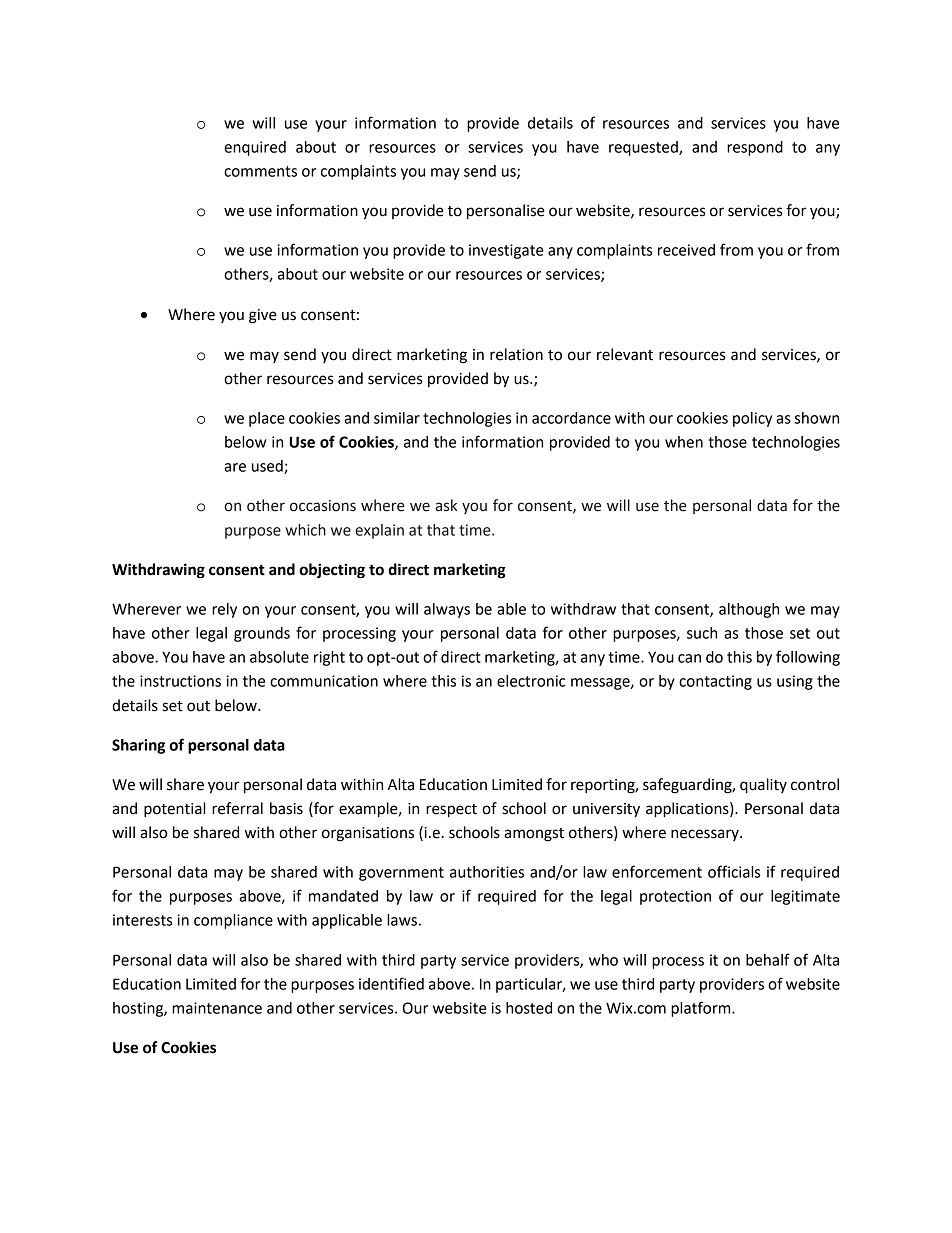 Image resolution: width=952 pixels, height=1233 pixels. Describe the element at coordinates (237, 808) in the document. I see `referral` at that location.
